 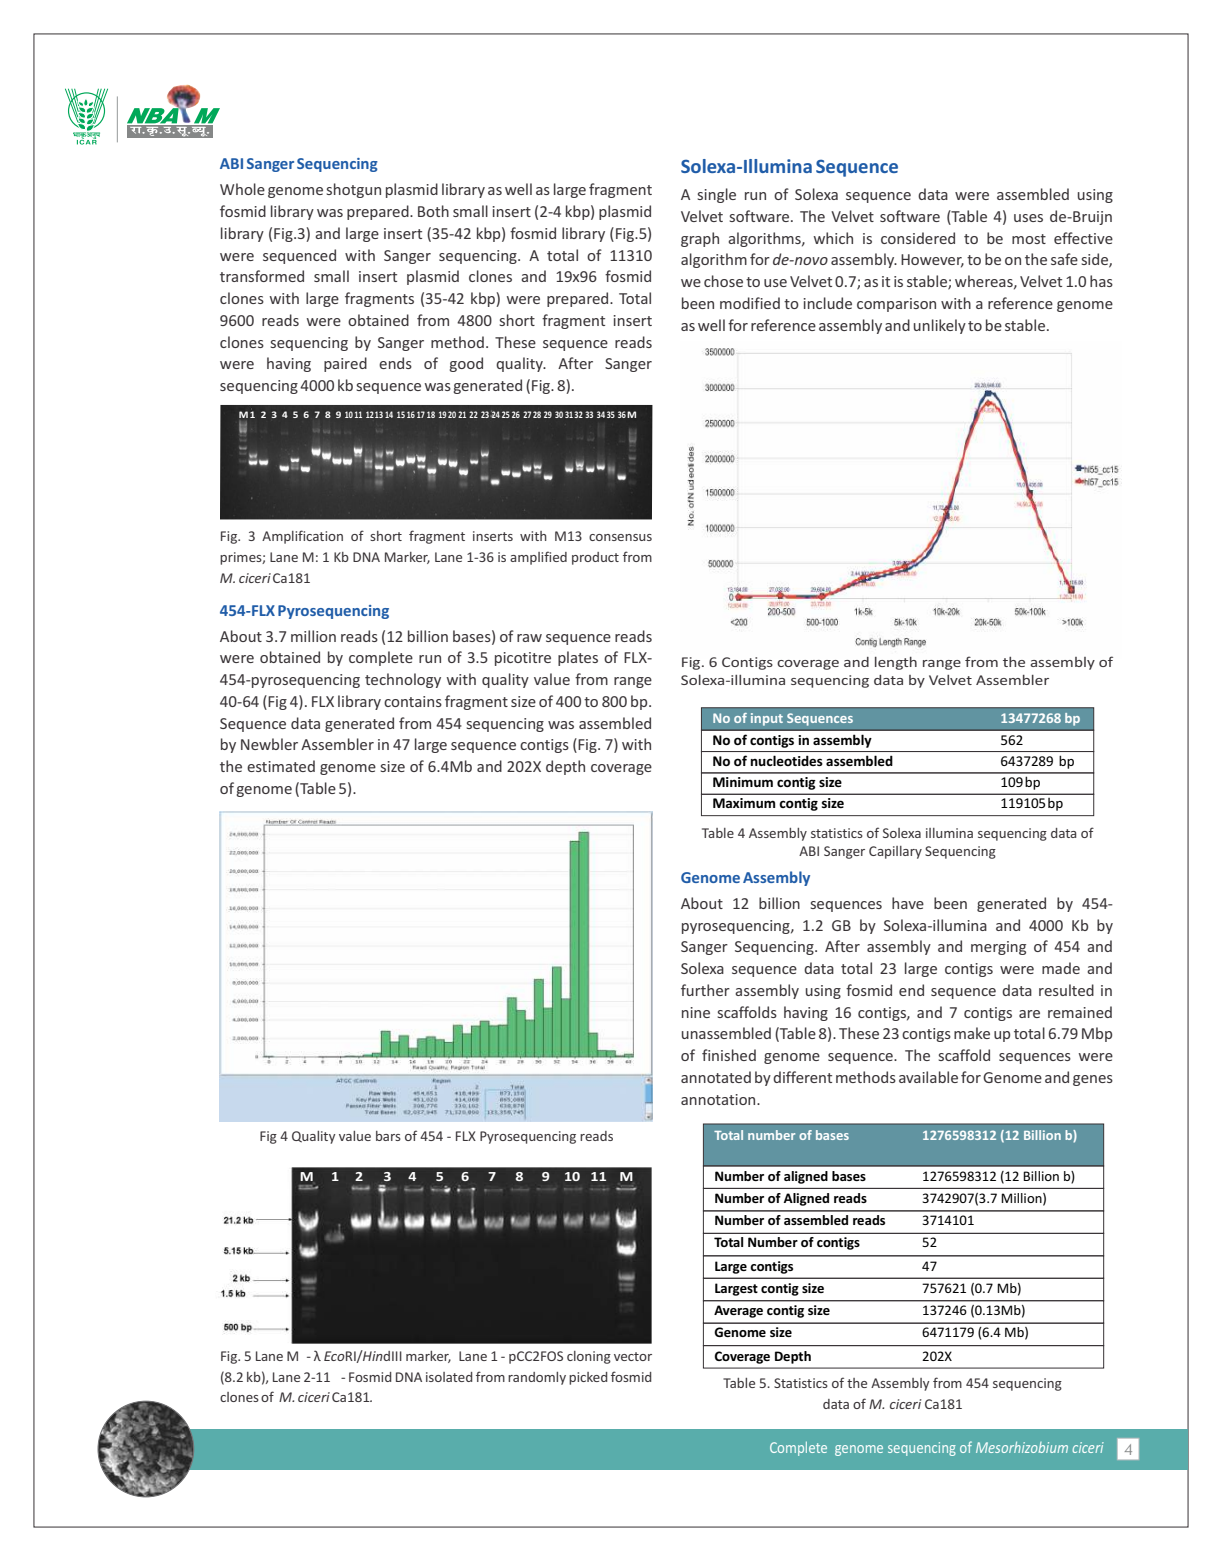 What do you see at coordinates (633, 1356) in the screenshot?
I see `vector` at bounding box center [633, 1356].
